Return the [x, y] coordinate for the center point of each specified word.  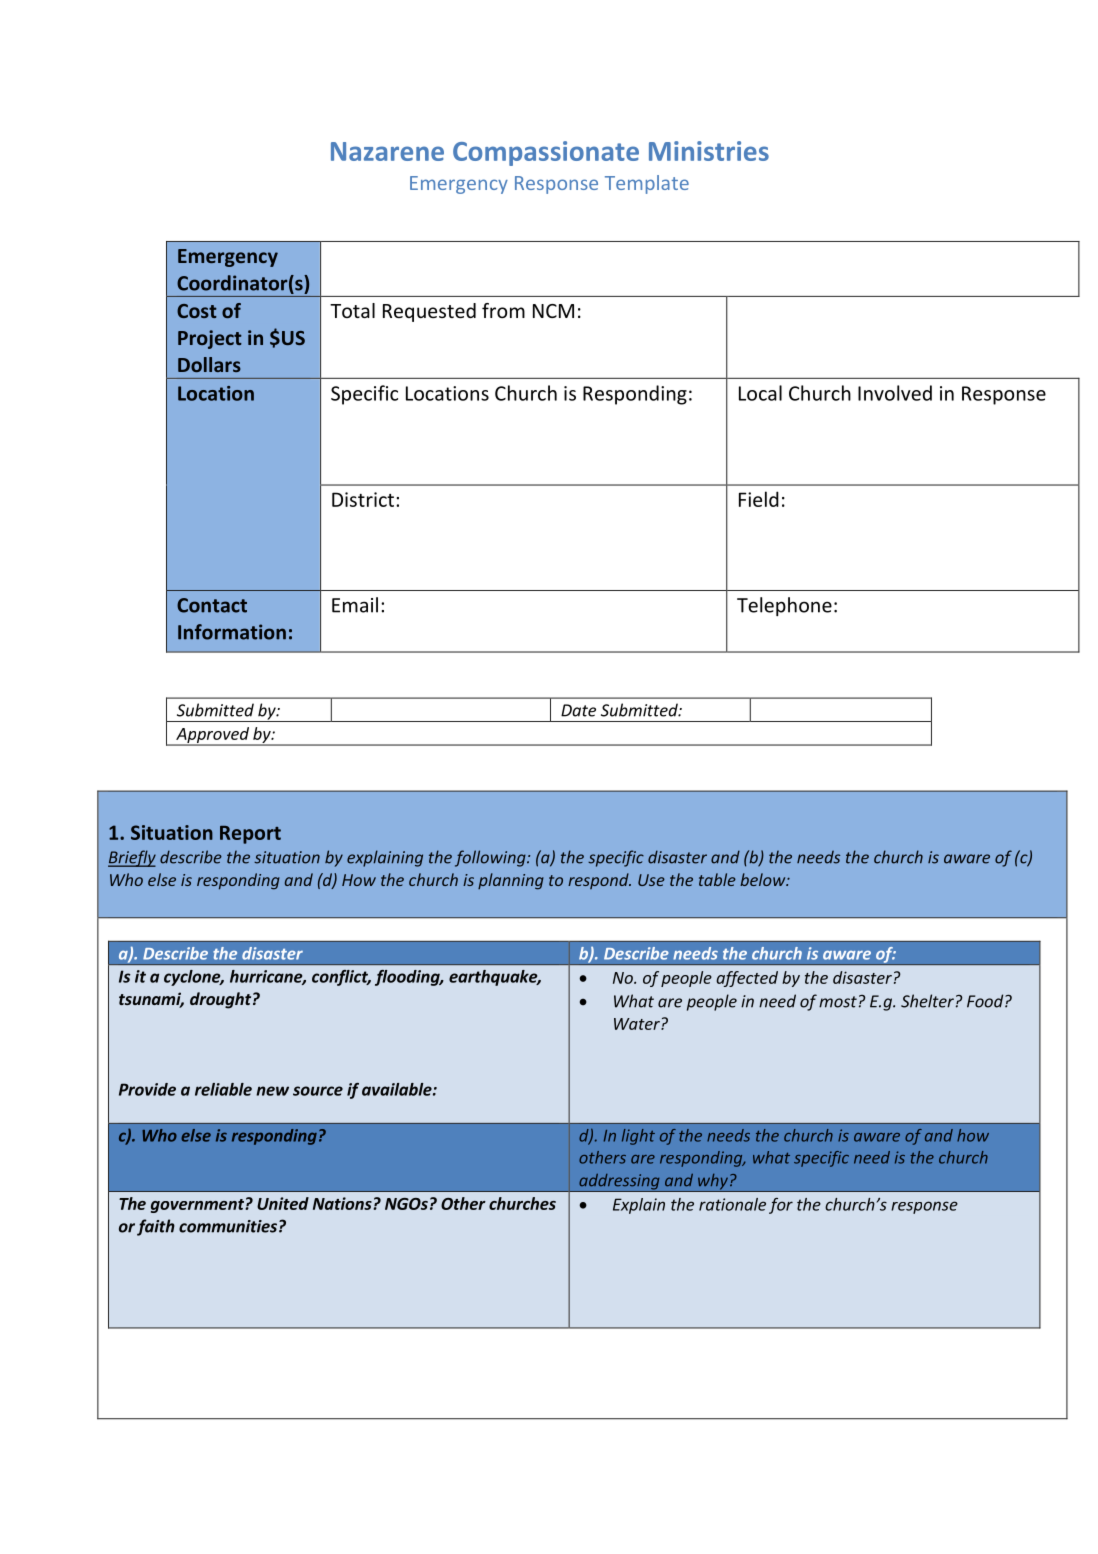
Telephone [784, 606]
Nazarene [387, 151]
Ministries [709, 151]
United [283, 1203]
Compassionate [546, 153]
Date [578, 710]
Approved [212, 736]
